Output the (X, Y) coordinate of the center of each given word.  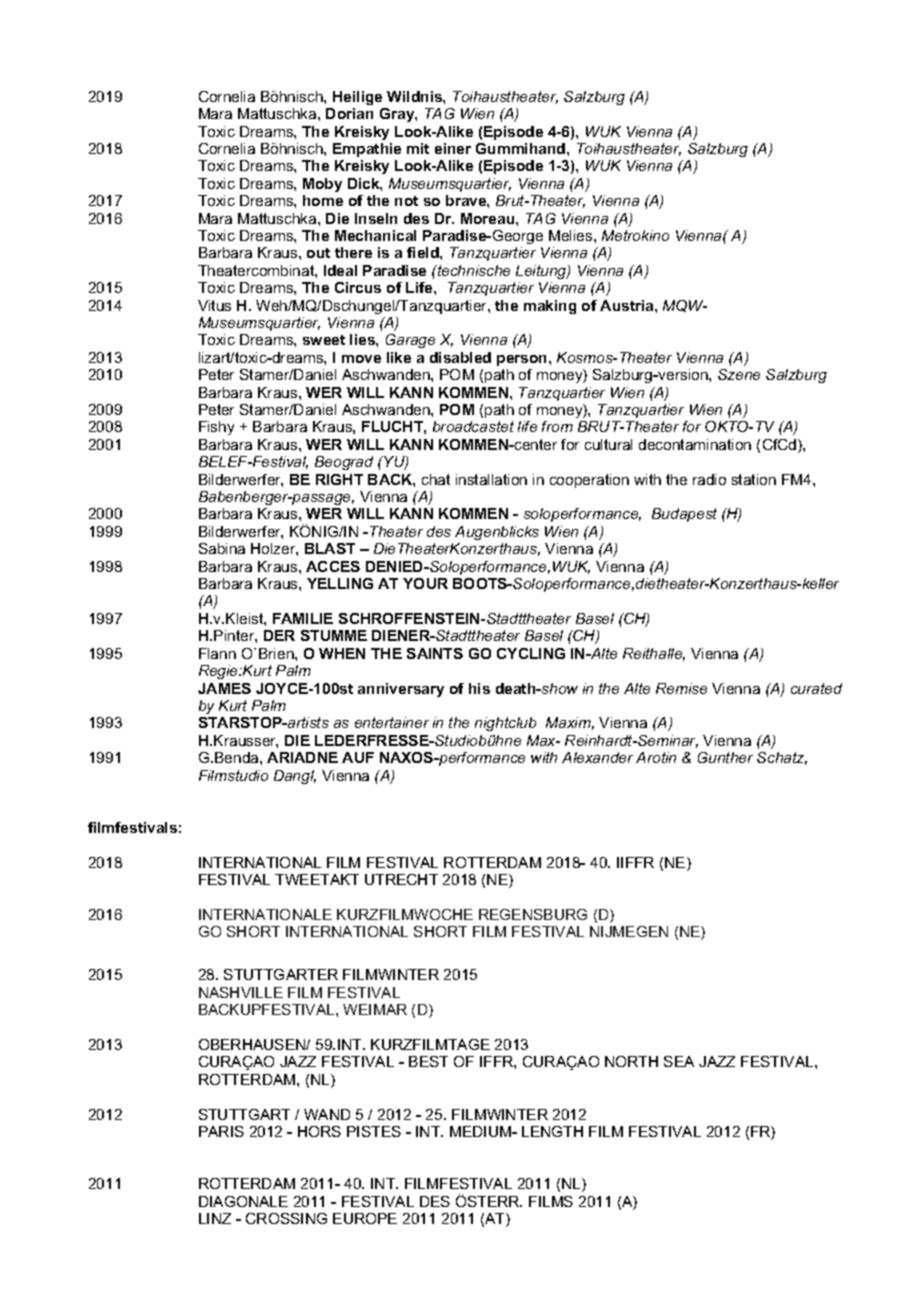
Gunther (725, 757)
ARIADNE (302, 757)
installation (491, 479)
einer (453, 148)
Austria (628, 305)
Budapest (684, 515)
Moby (322, 185)
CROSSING (286, 1218)
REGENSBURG (533, 914)
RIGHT (339, 479)
